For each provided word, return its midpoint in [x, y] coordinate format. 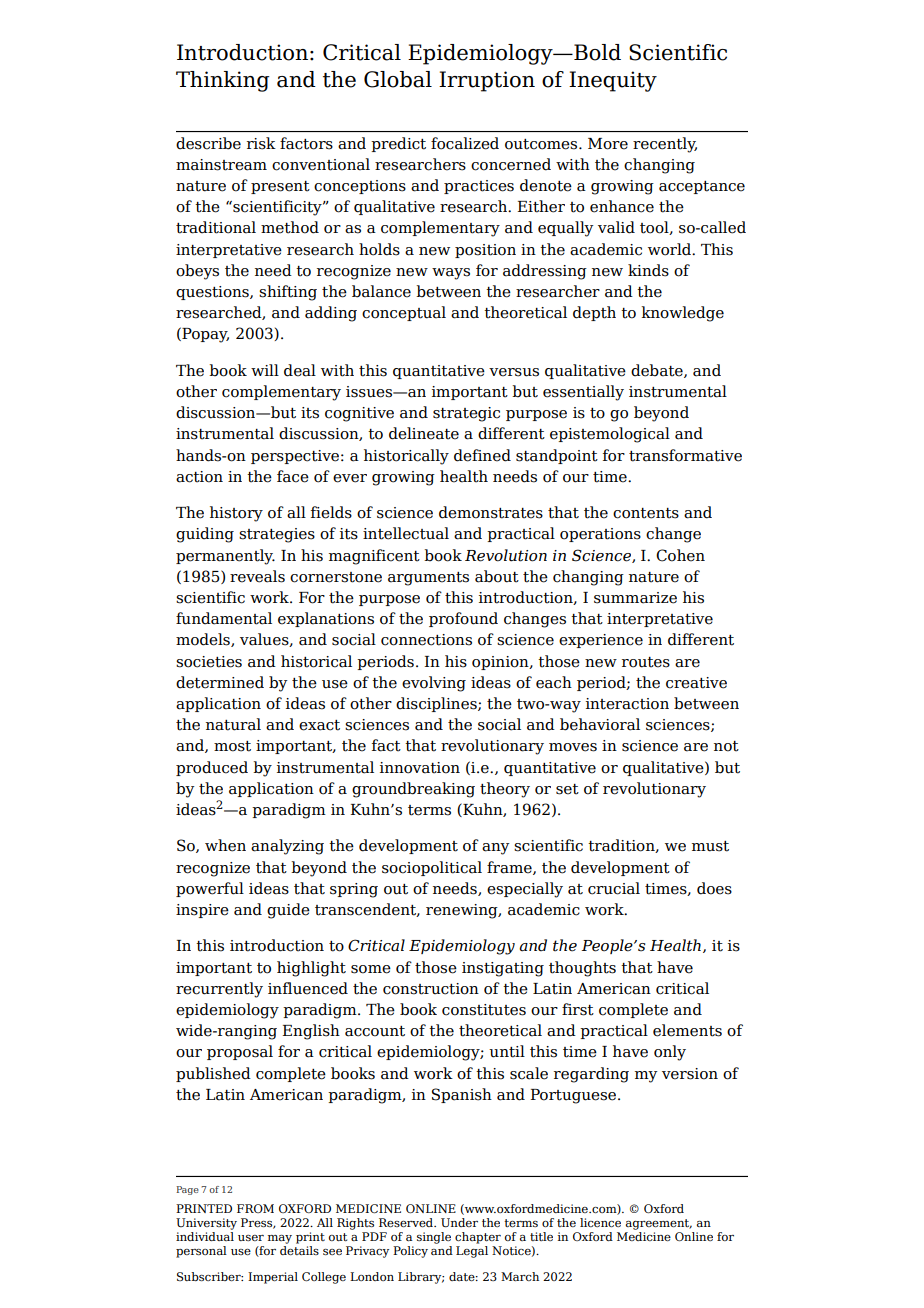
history [236, 514]
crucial [614, 888]
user [251, 1238]
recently [665, 145]
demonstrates [491, 512]
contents [646, 513]
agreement [659, 1224]
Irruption [487, 81]
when [225, 845]
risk [261, 143]
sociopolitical [432, 868]
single [434, 1238]
